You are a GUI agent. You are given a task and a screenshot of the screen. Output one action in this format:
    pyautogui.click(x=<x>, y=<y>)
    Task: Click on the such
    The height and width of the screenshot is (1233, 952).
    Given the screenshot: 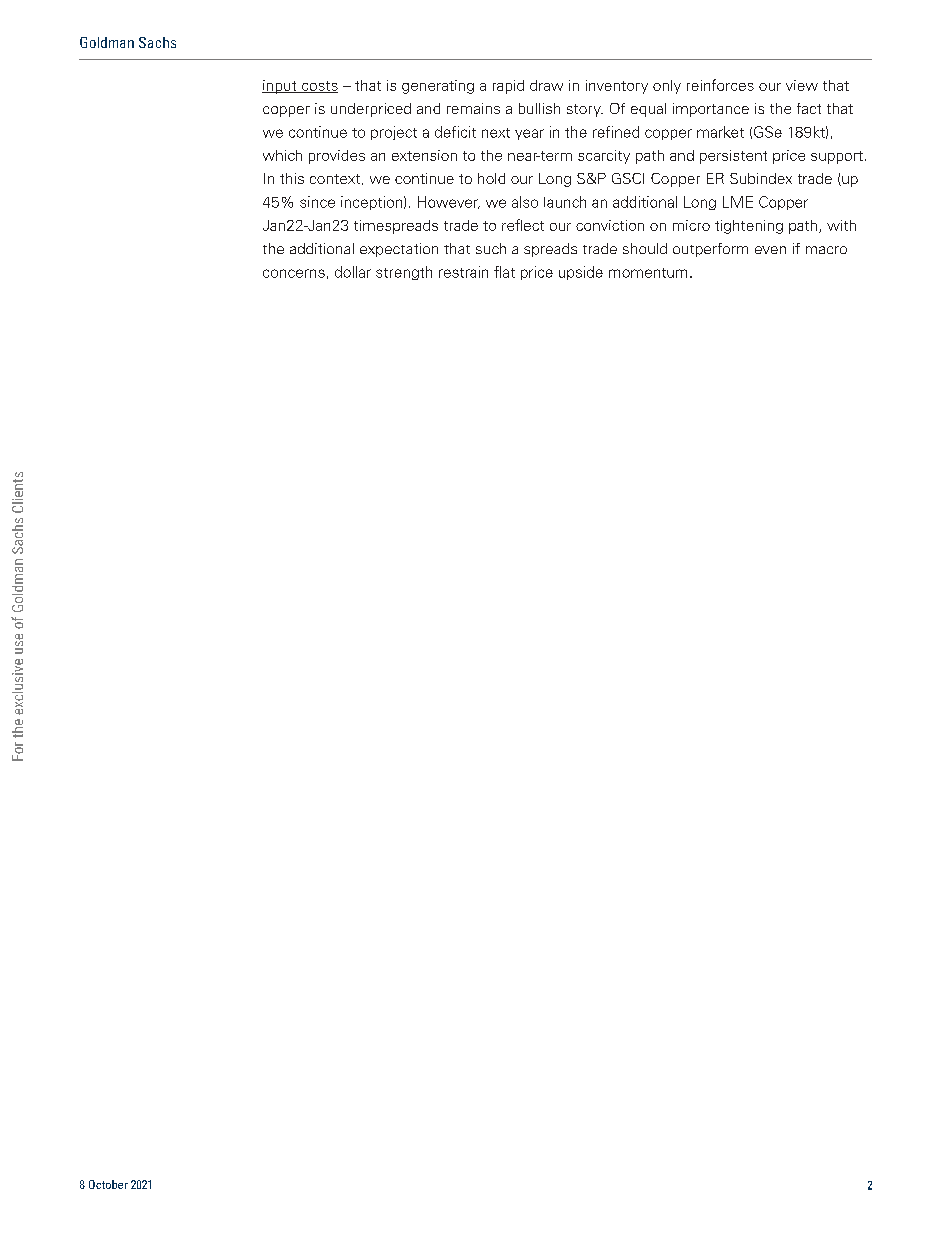 What is the action you would take?
    pyautogui.click(x=491, y=248)
